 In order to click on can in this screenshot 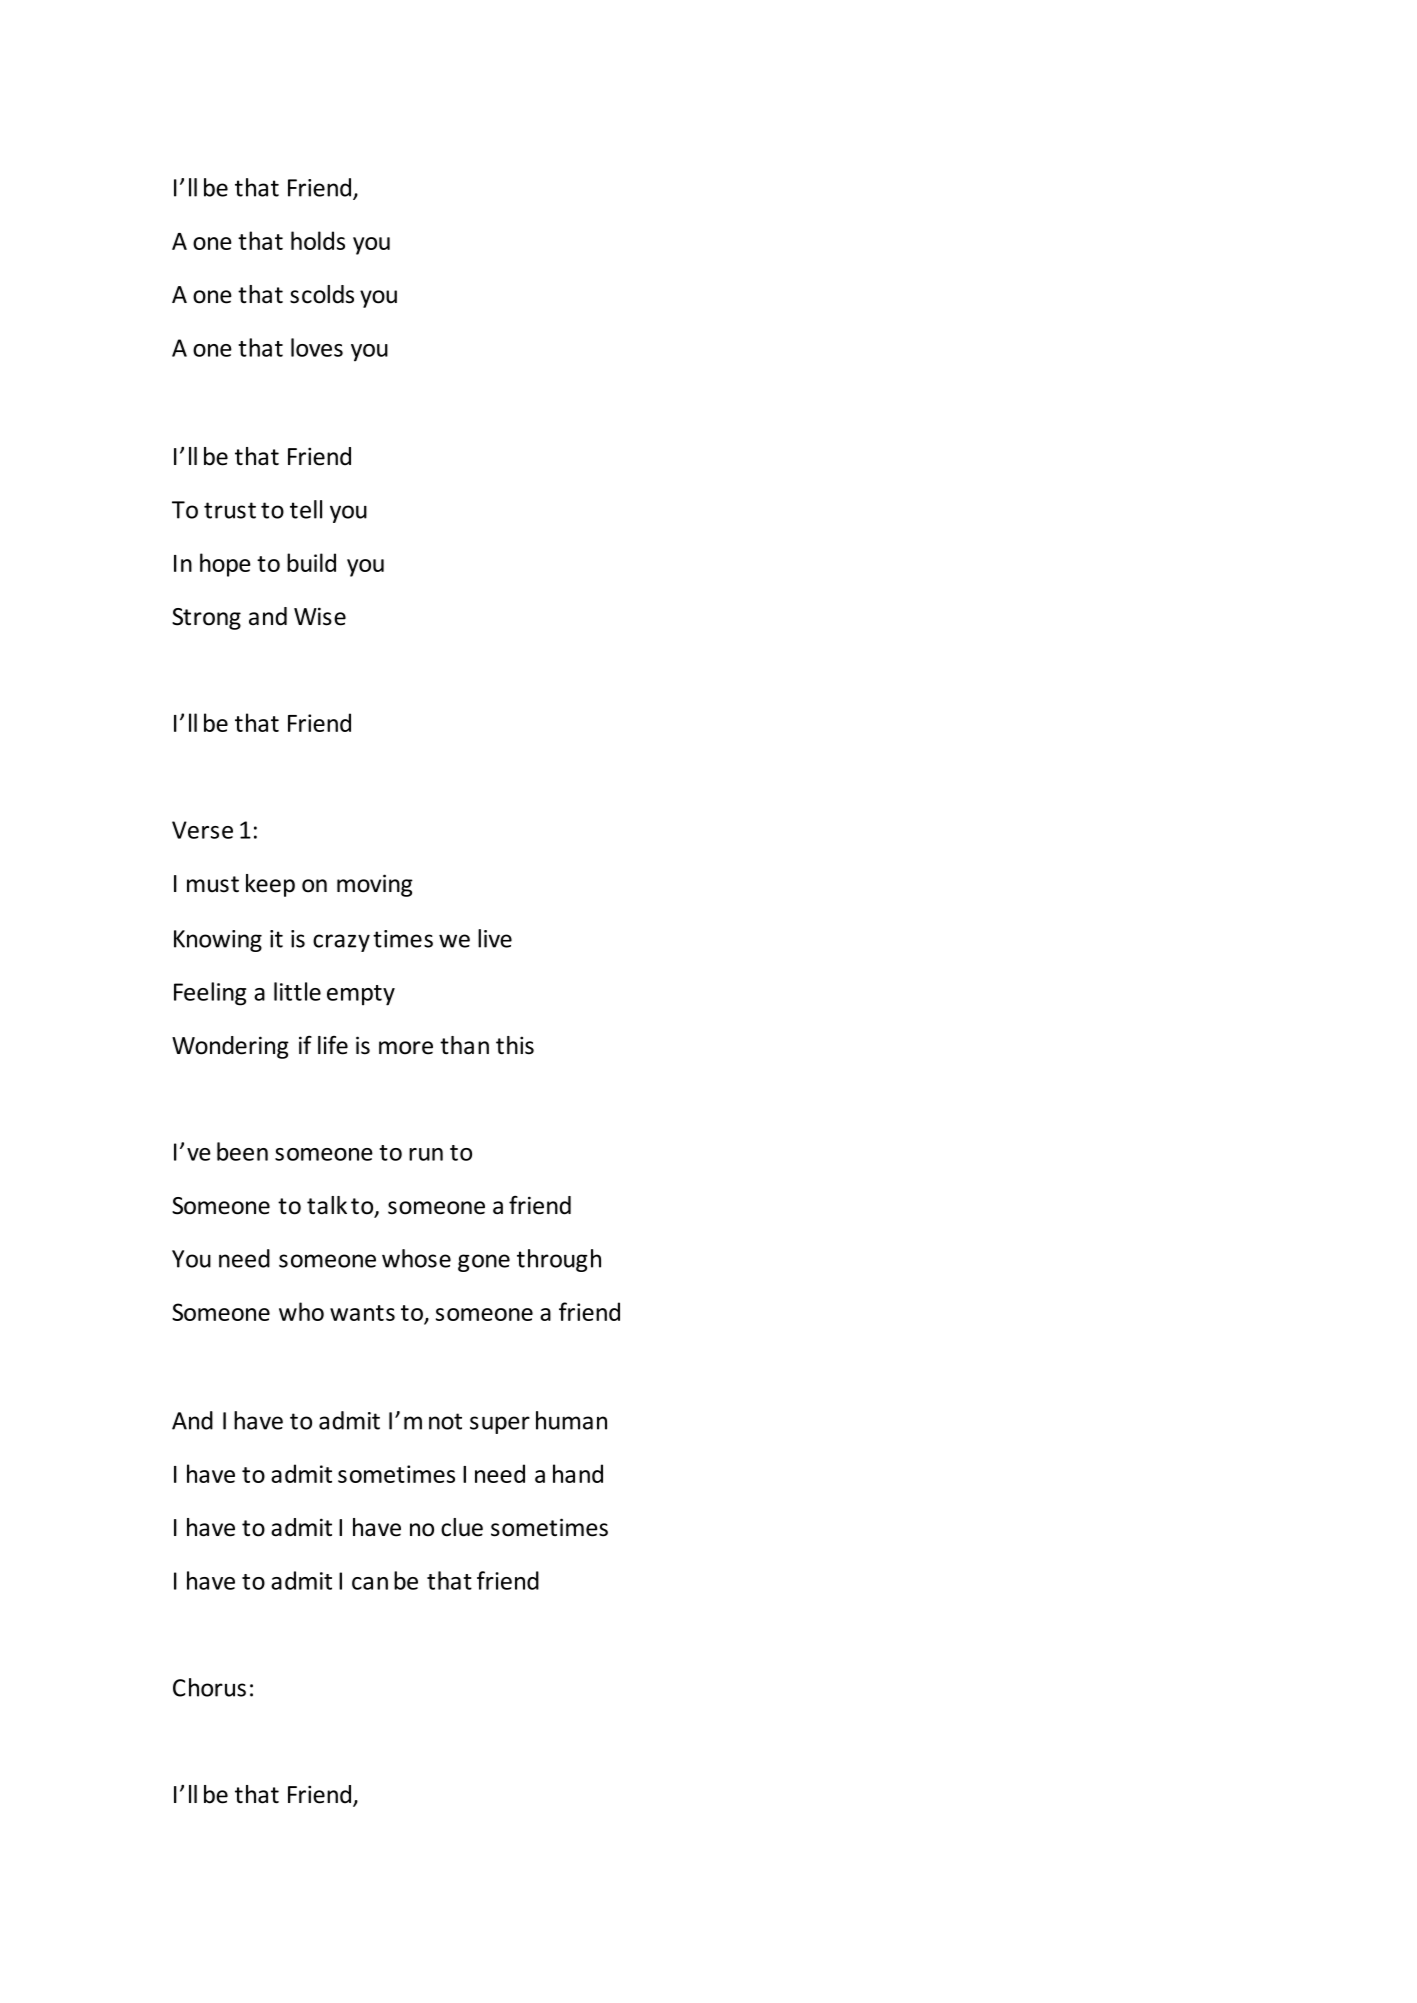, I will do `click(370, 1583)`.
